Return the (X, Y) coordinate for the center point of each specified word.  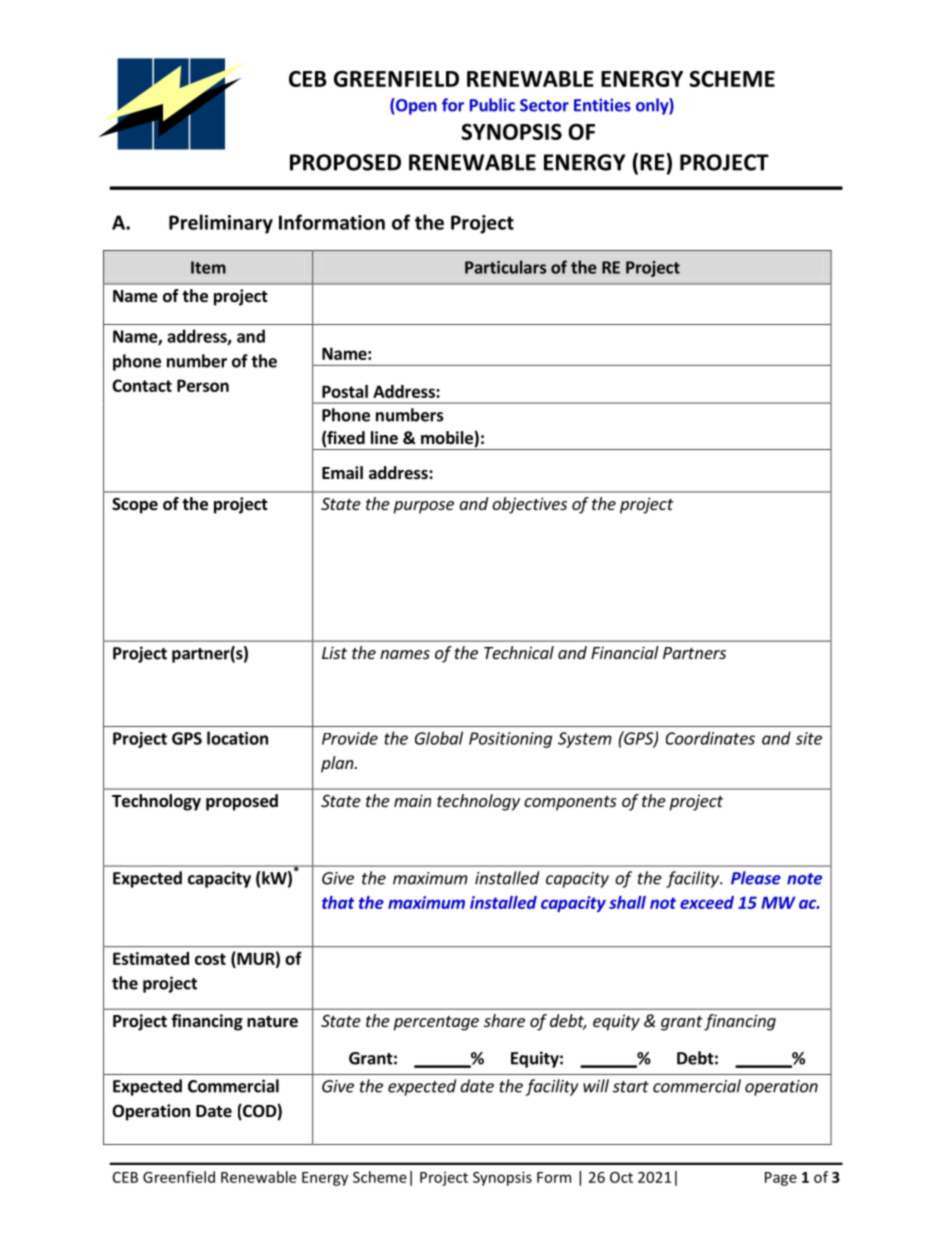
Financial (625, 652)
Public (492, 105)
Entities (602, 105)
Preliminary (221, 224)
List (334, 652)
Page (781, 1179)
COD (259, 1112)
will (596, 1086)
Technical (519, 652)
